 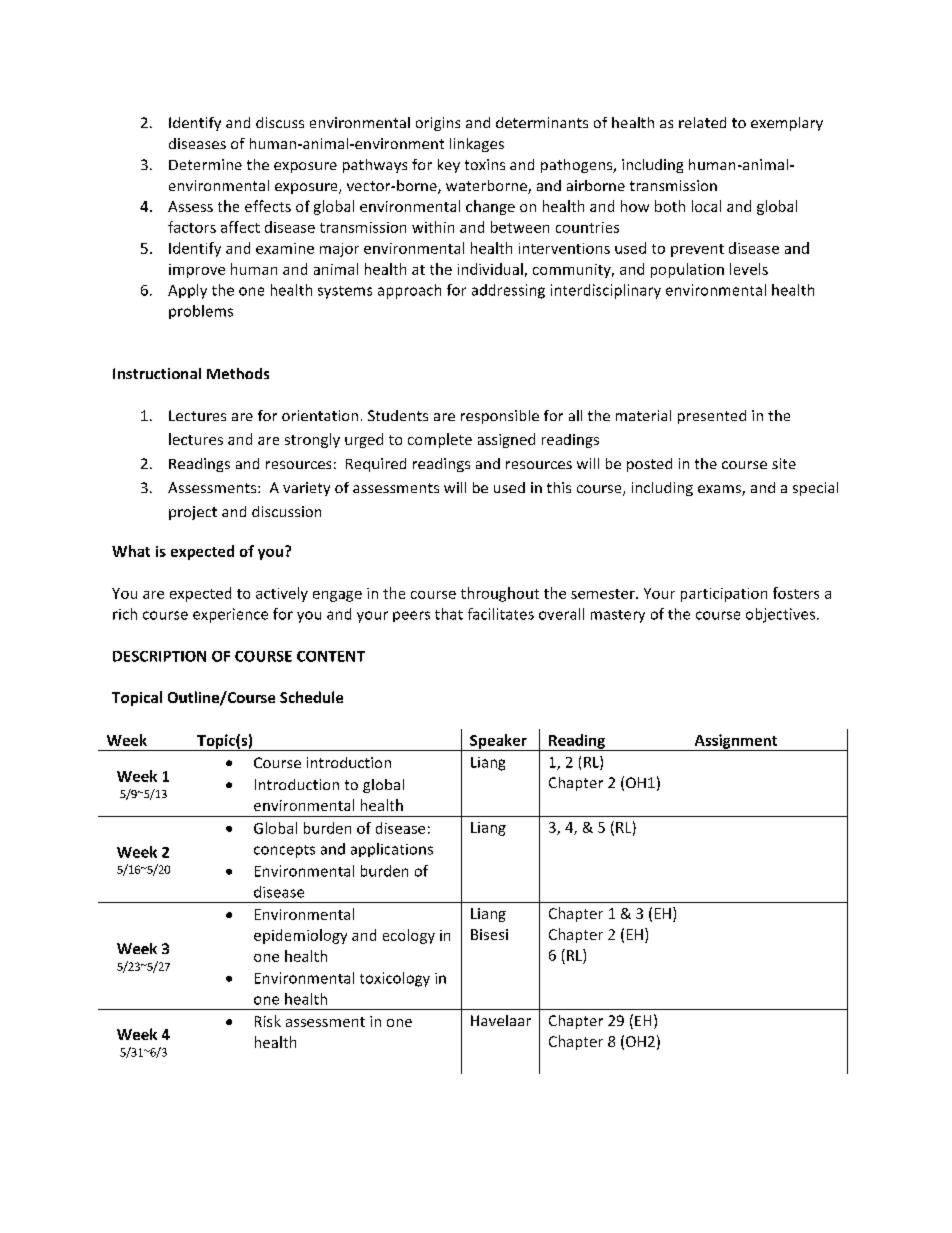 I want to click on Determine, so click(x=205, y=164).
